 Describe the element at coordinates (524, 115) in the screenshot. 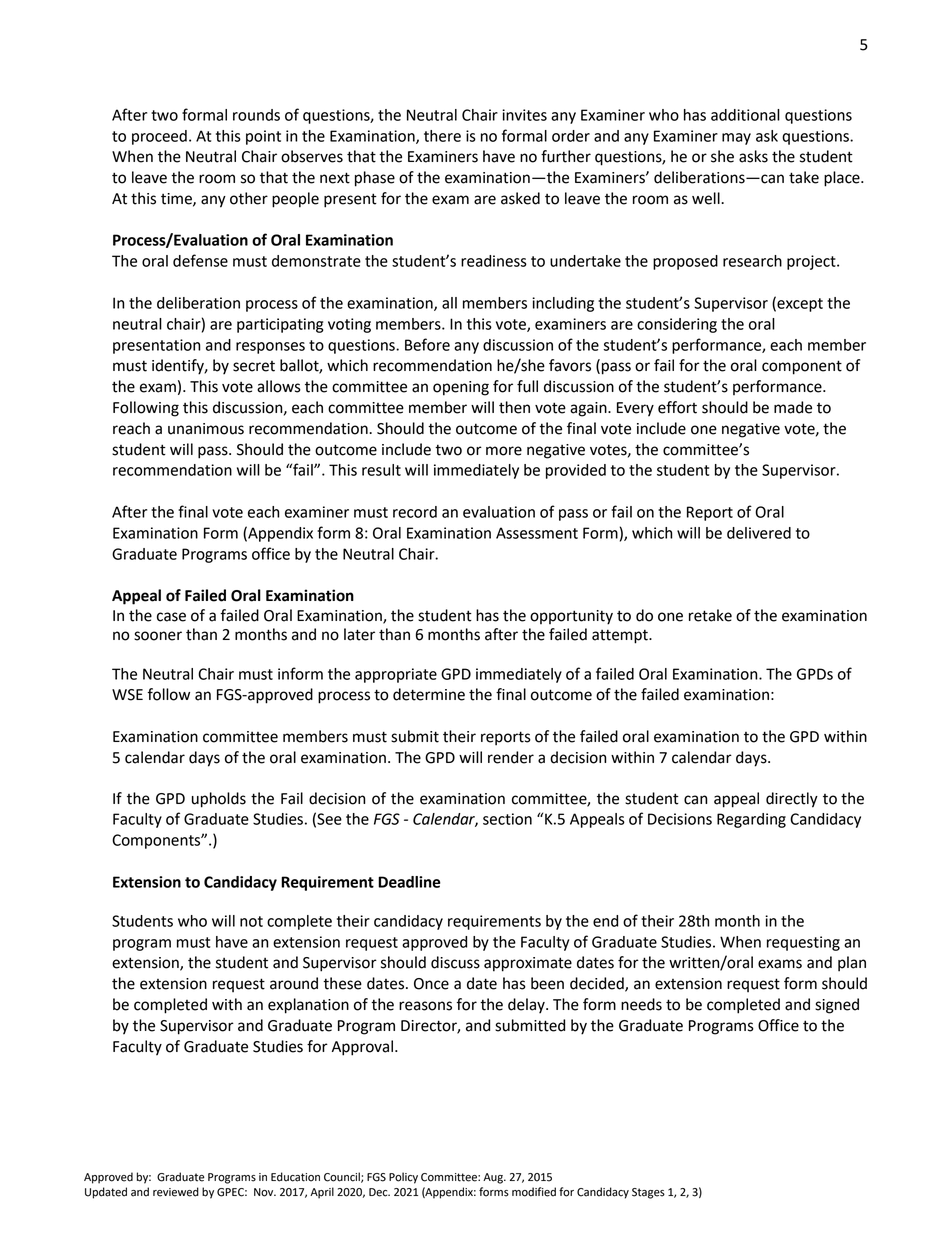

I see `invites` at that location.
